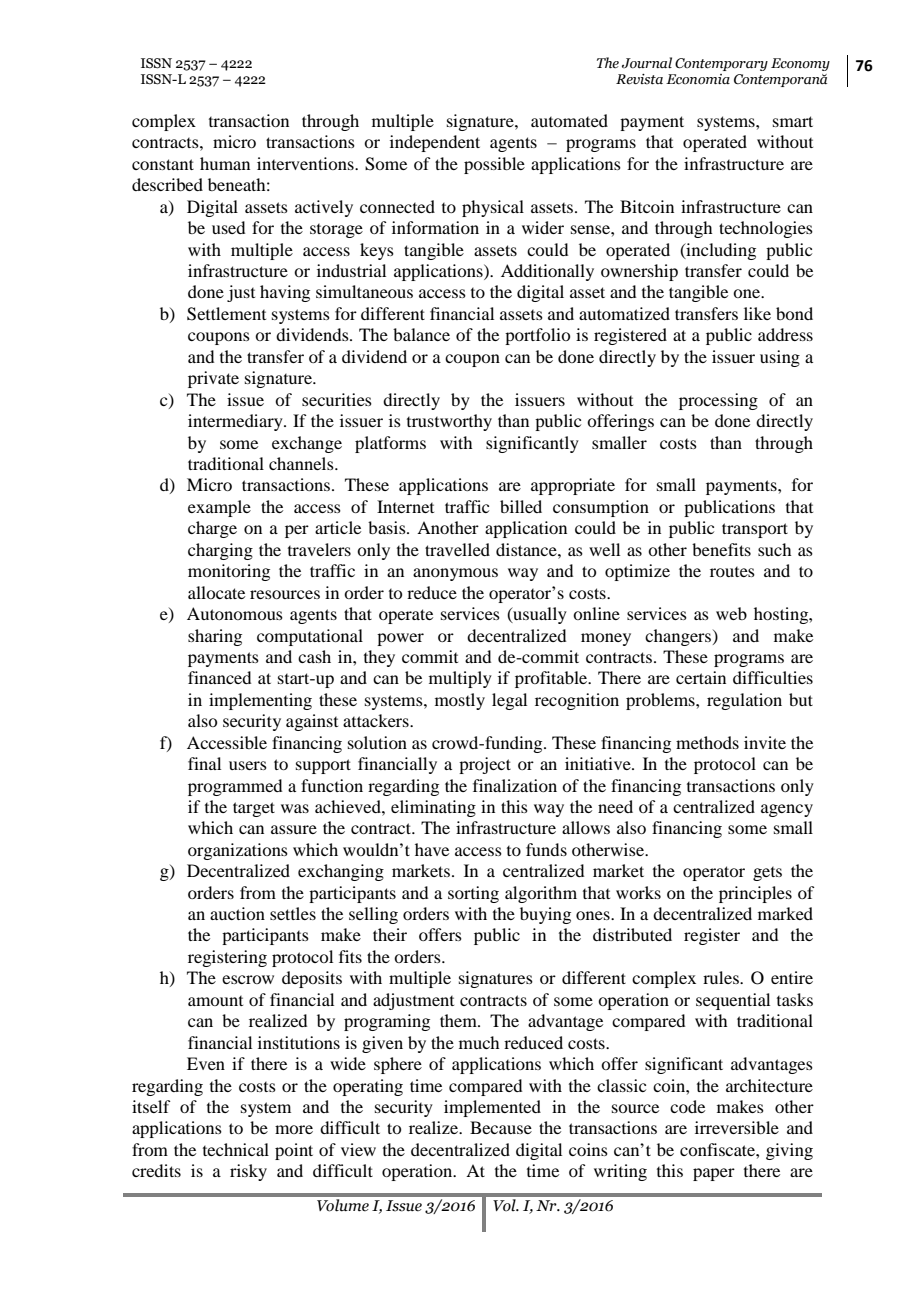  What do you see at coordinates (225, 163) in the screenshot?
I see `human` at bounding box center [225, 163].
